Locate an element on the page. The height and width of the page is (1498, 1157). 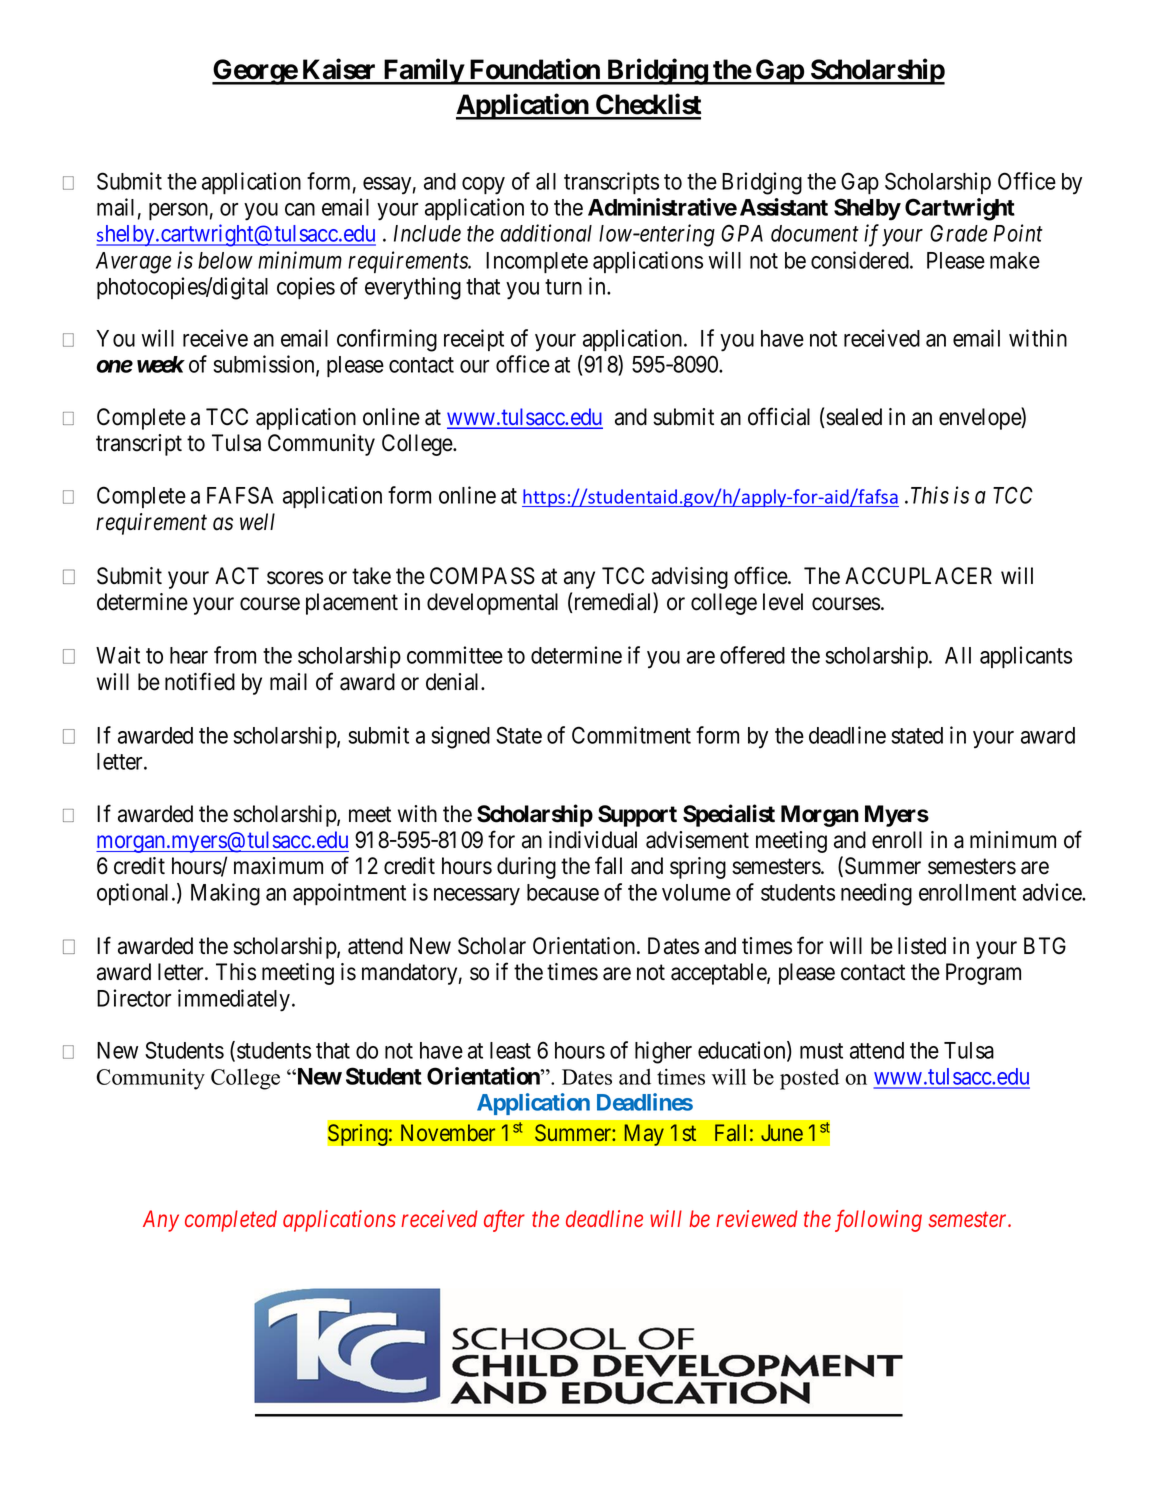
Grade is located at coordinates (958, 233).
